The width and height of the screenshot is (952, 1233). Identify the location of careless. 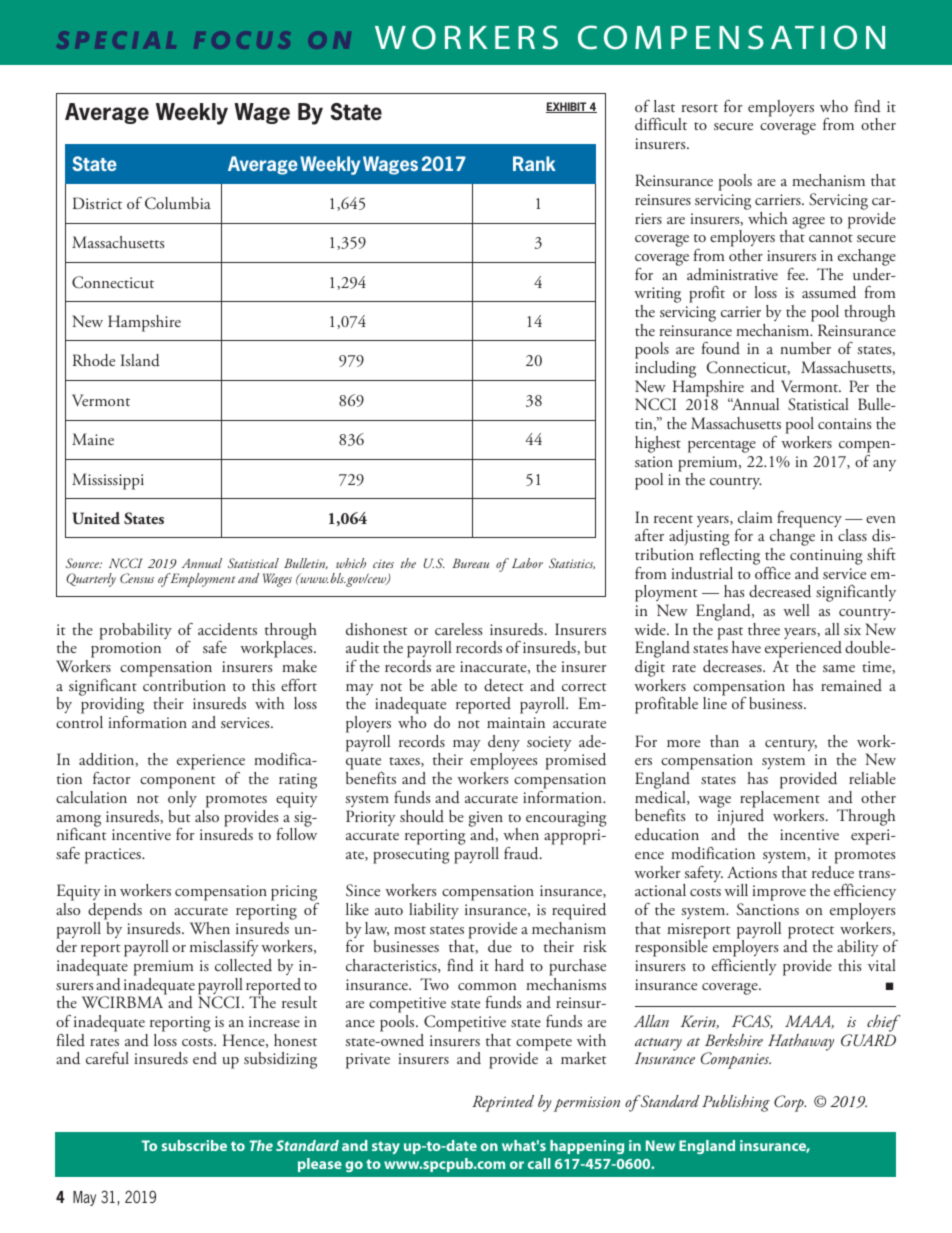
(458, 629).
